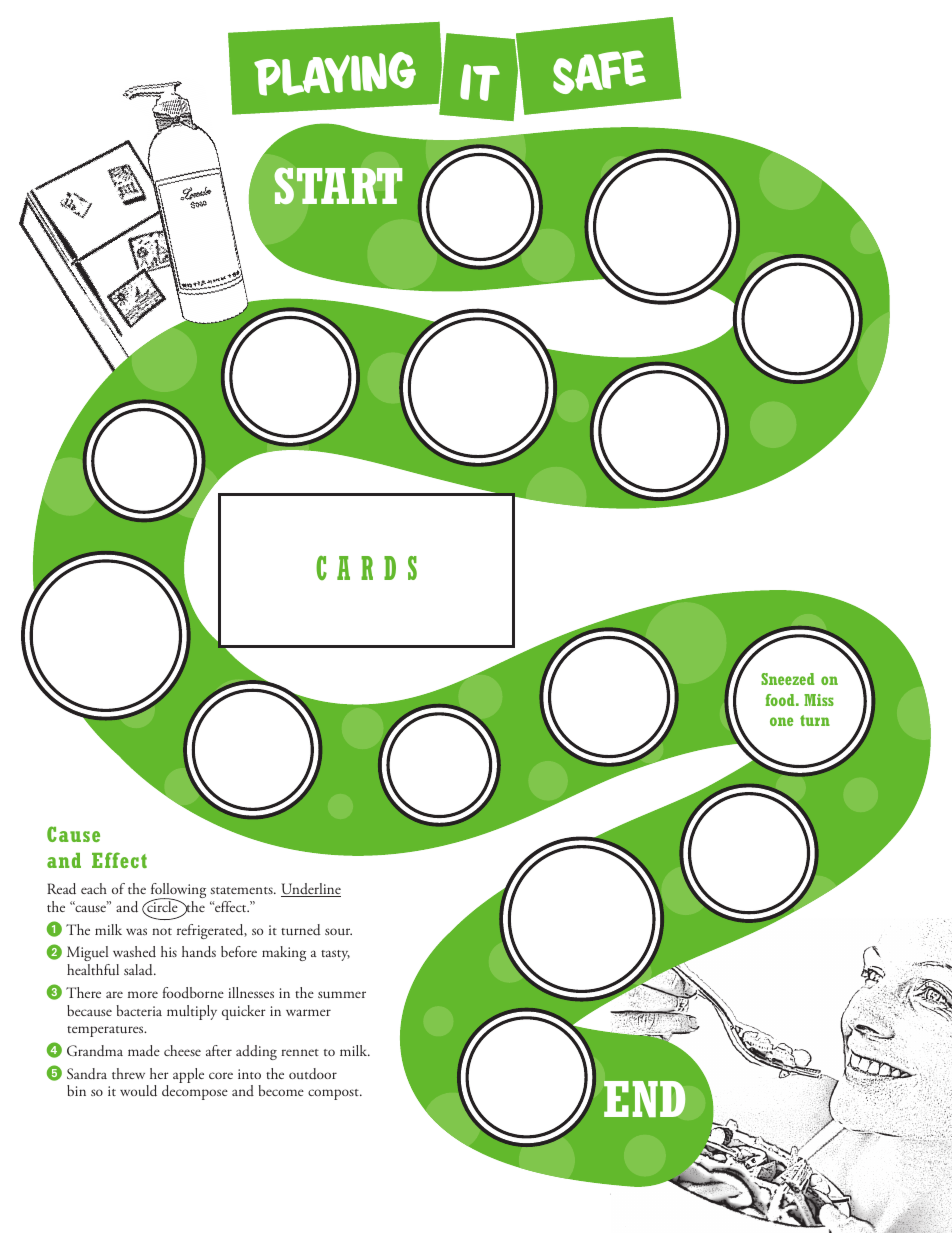  I want to click on one, so click(782, 721).
